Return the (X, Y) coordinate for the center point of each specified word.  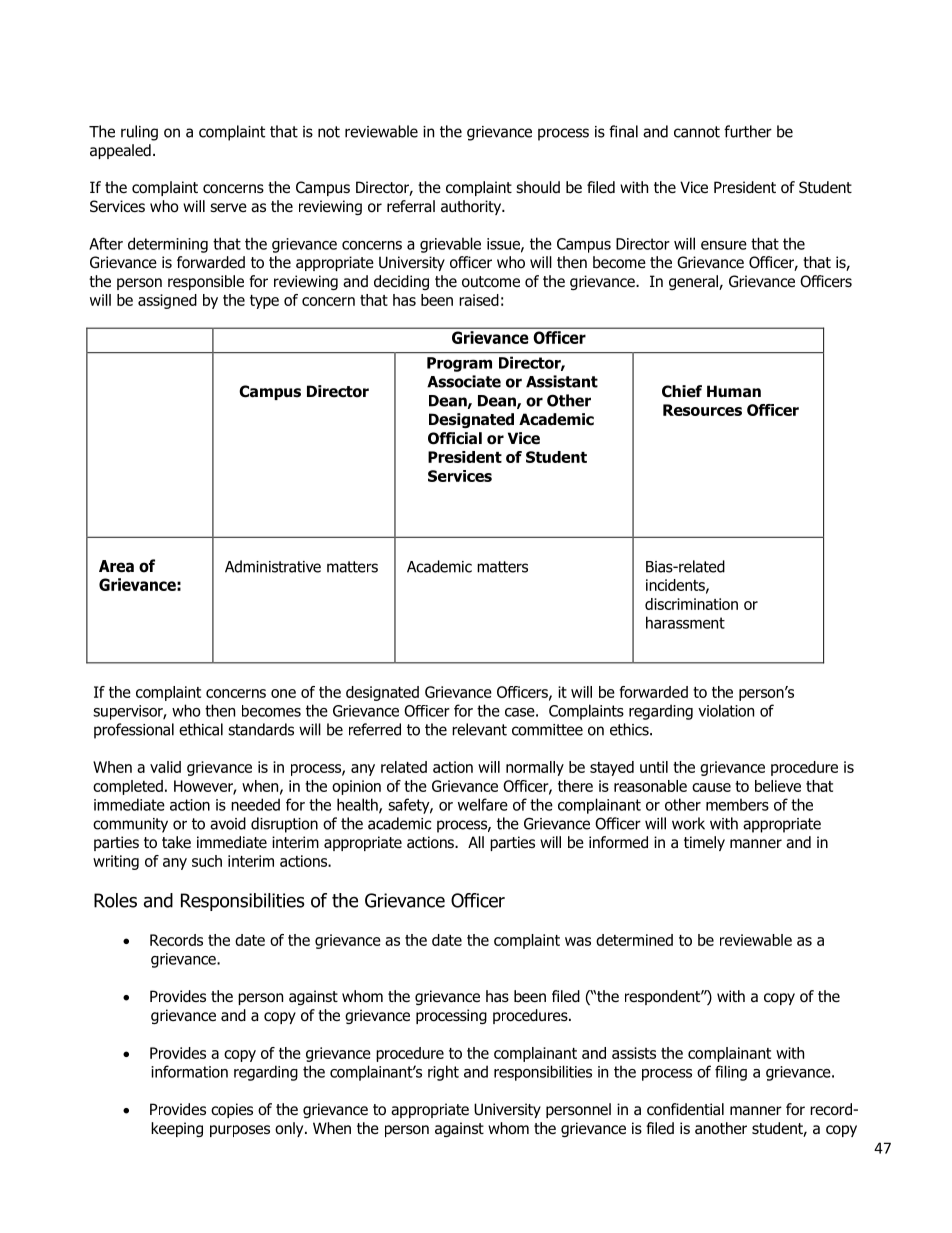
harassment (685, 622)
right (443, 1073)
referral (411, 206)
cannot (697, 132)
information (189, 1071)
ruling (139, 133)
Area (116, 566)
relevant (479, 729)
